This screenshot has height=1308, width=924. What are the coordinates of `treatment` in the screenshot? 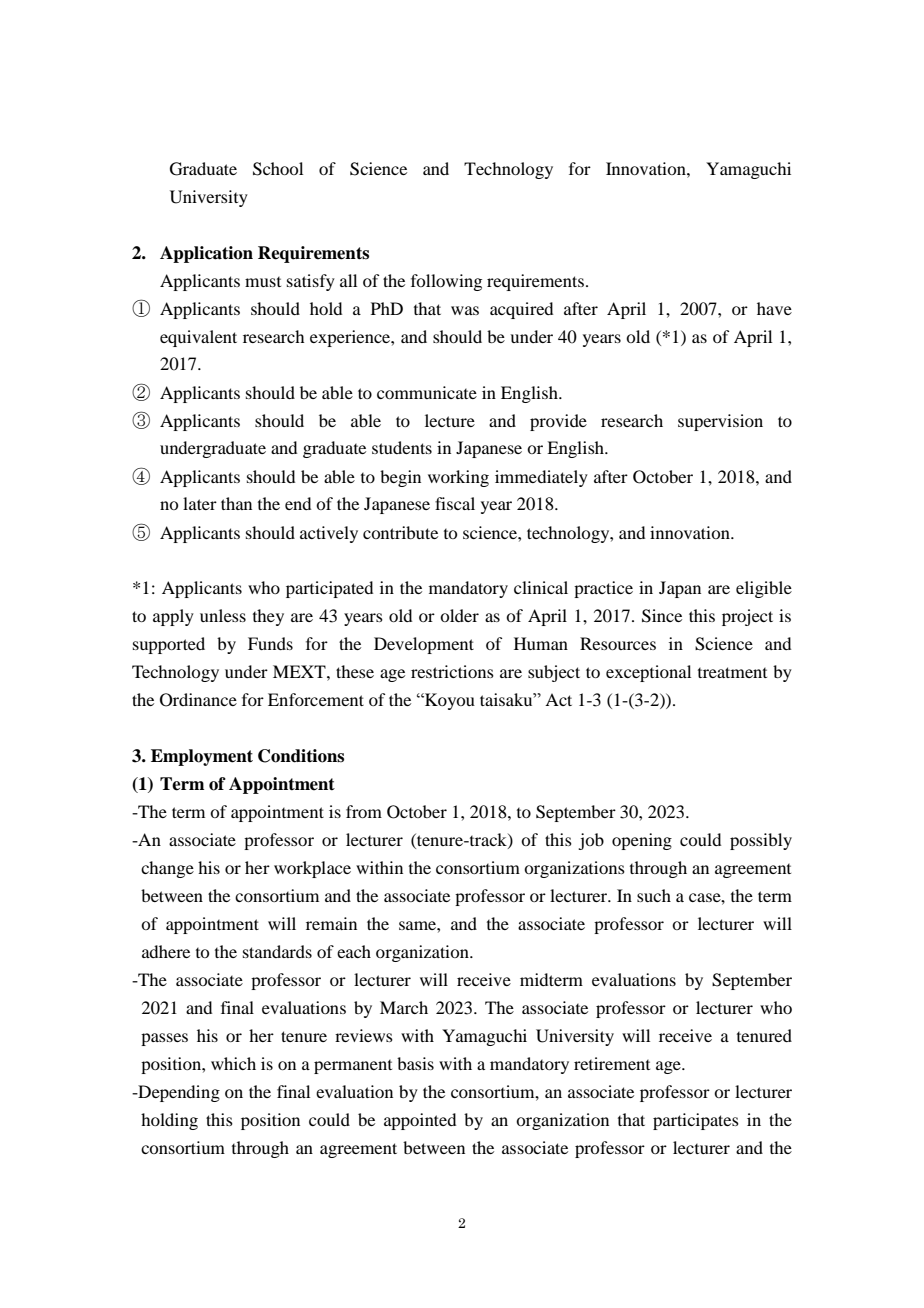 It's located at (732, 672).
